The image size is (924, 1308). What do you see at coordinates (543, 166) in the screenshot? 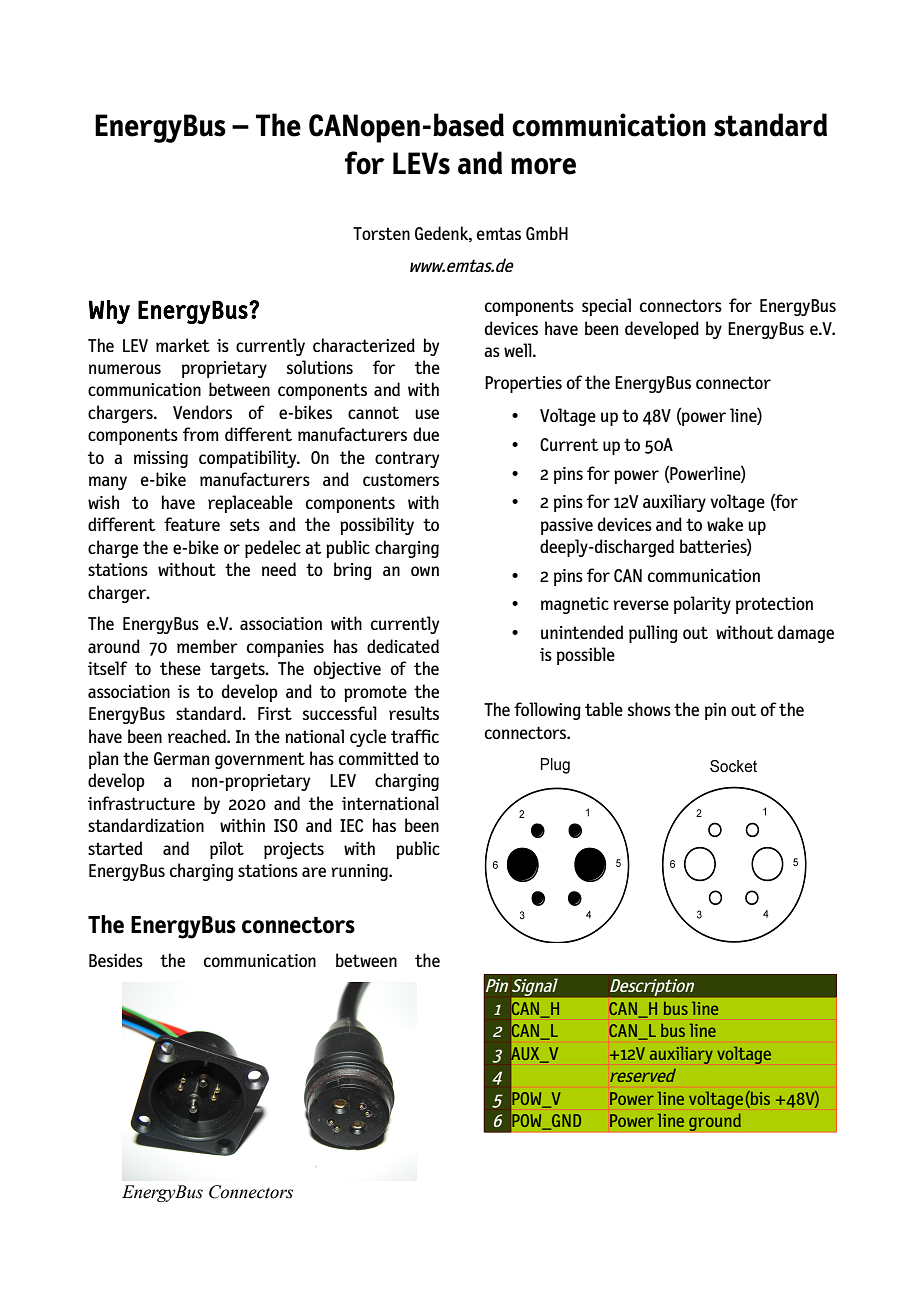
I see `more` at bounding box center [543, 166].
